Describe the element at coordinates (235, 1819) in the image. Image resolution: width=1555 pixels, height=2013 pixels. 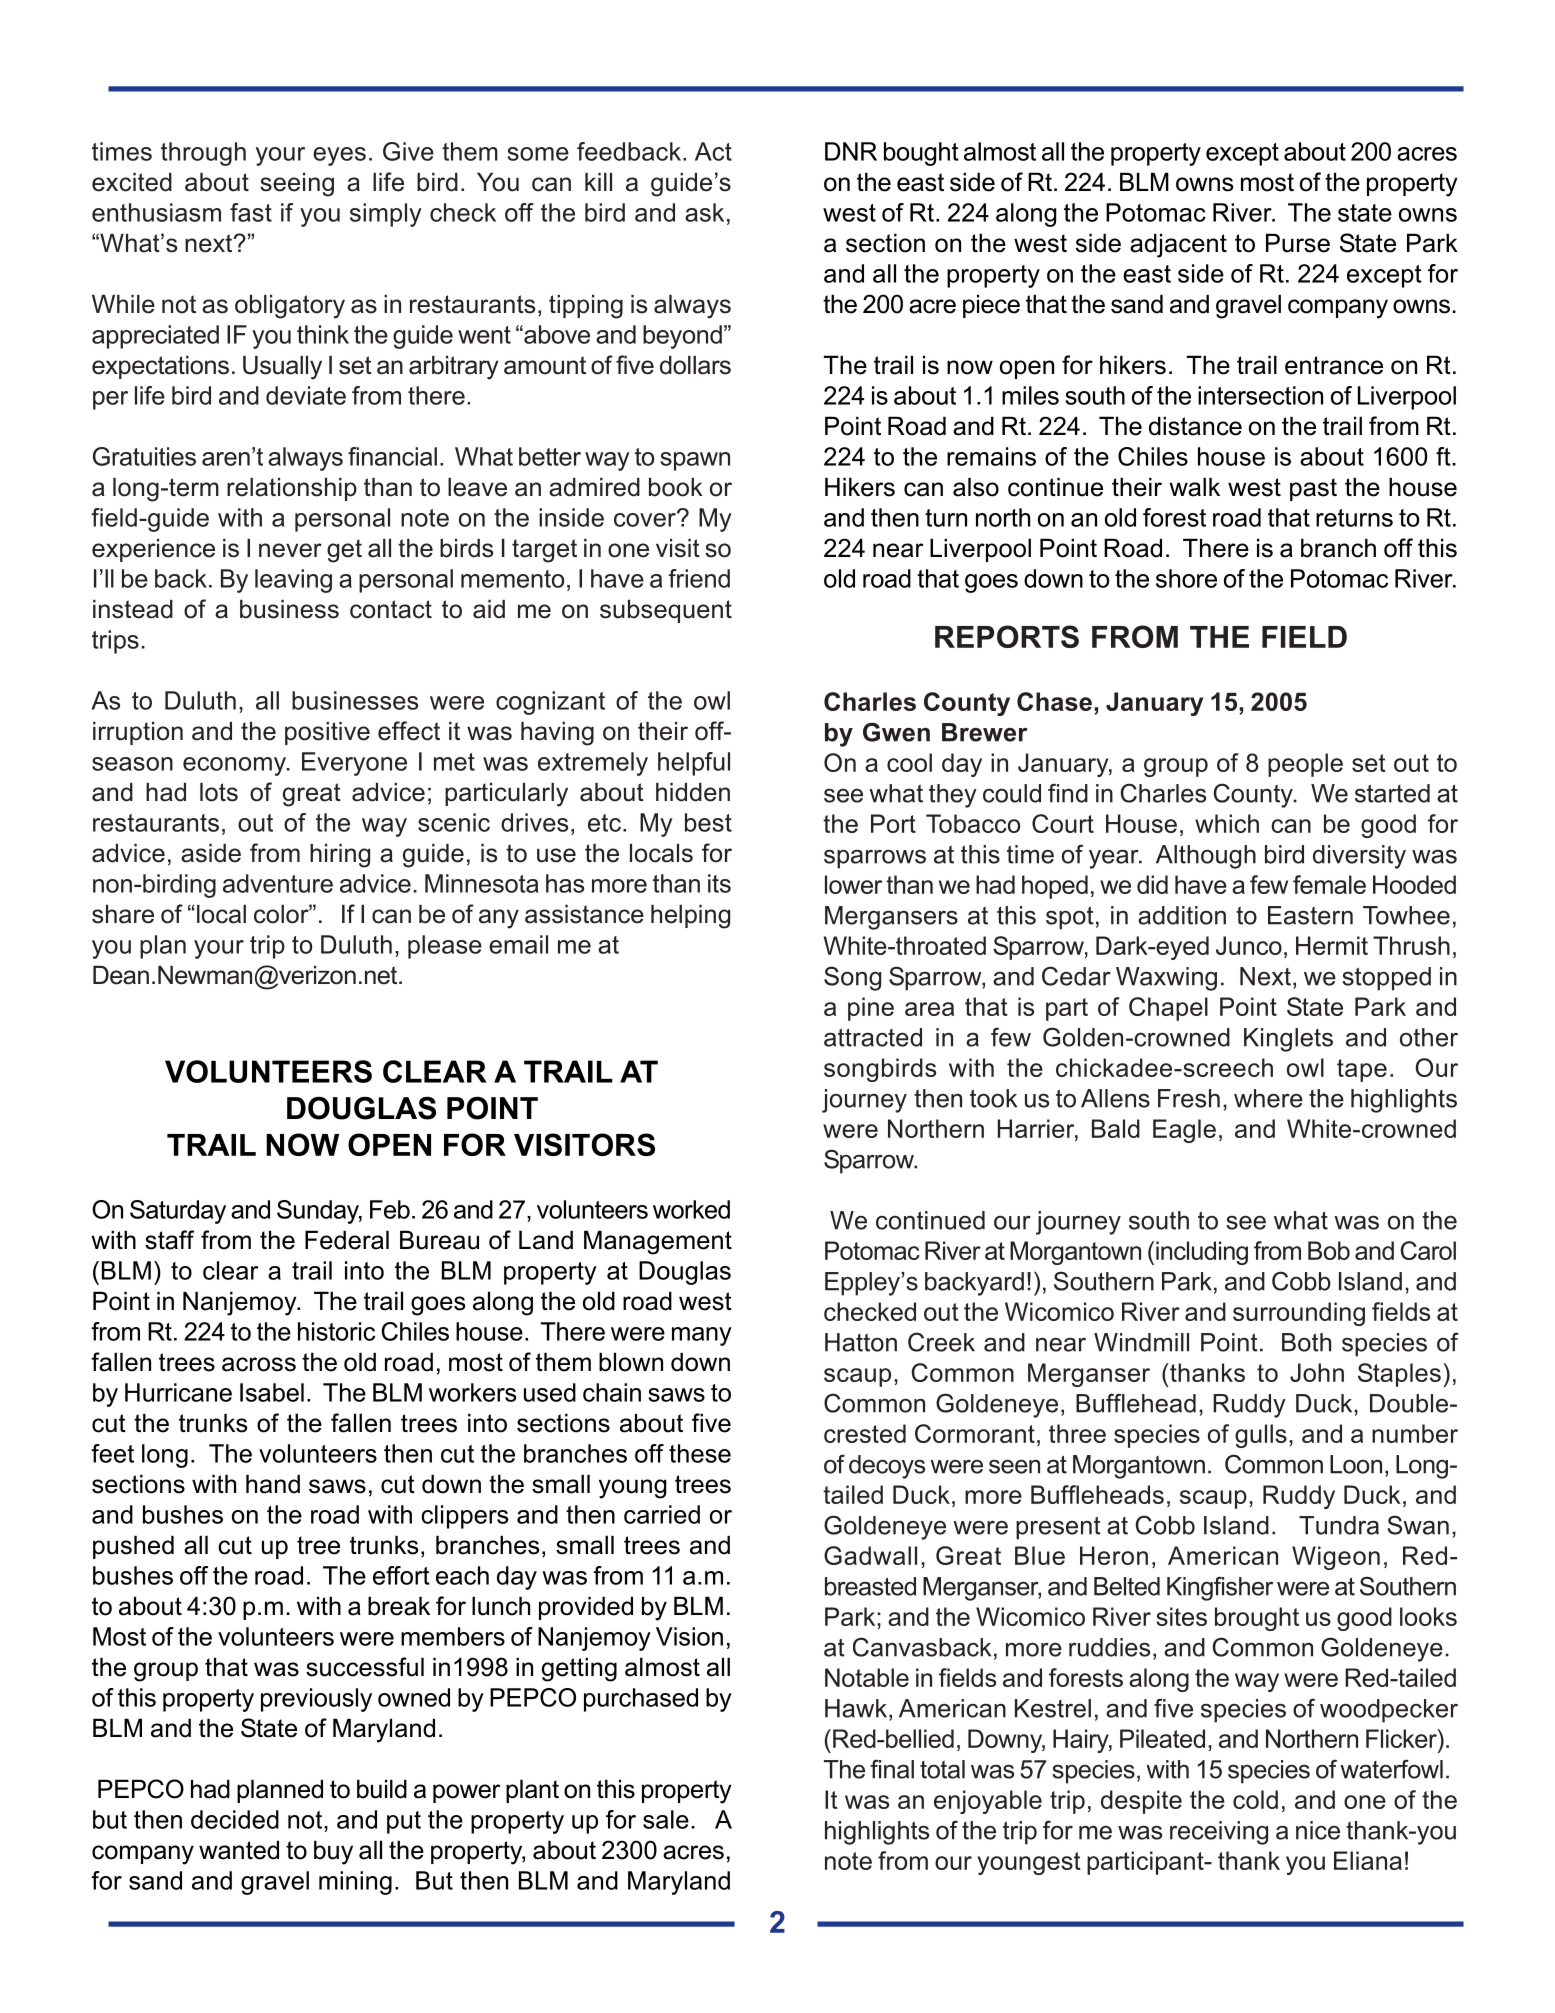
I see `decided` at that location.
